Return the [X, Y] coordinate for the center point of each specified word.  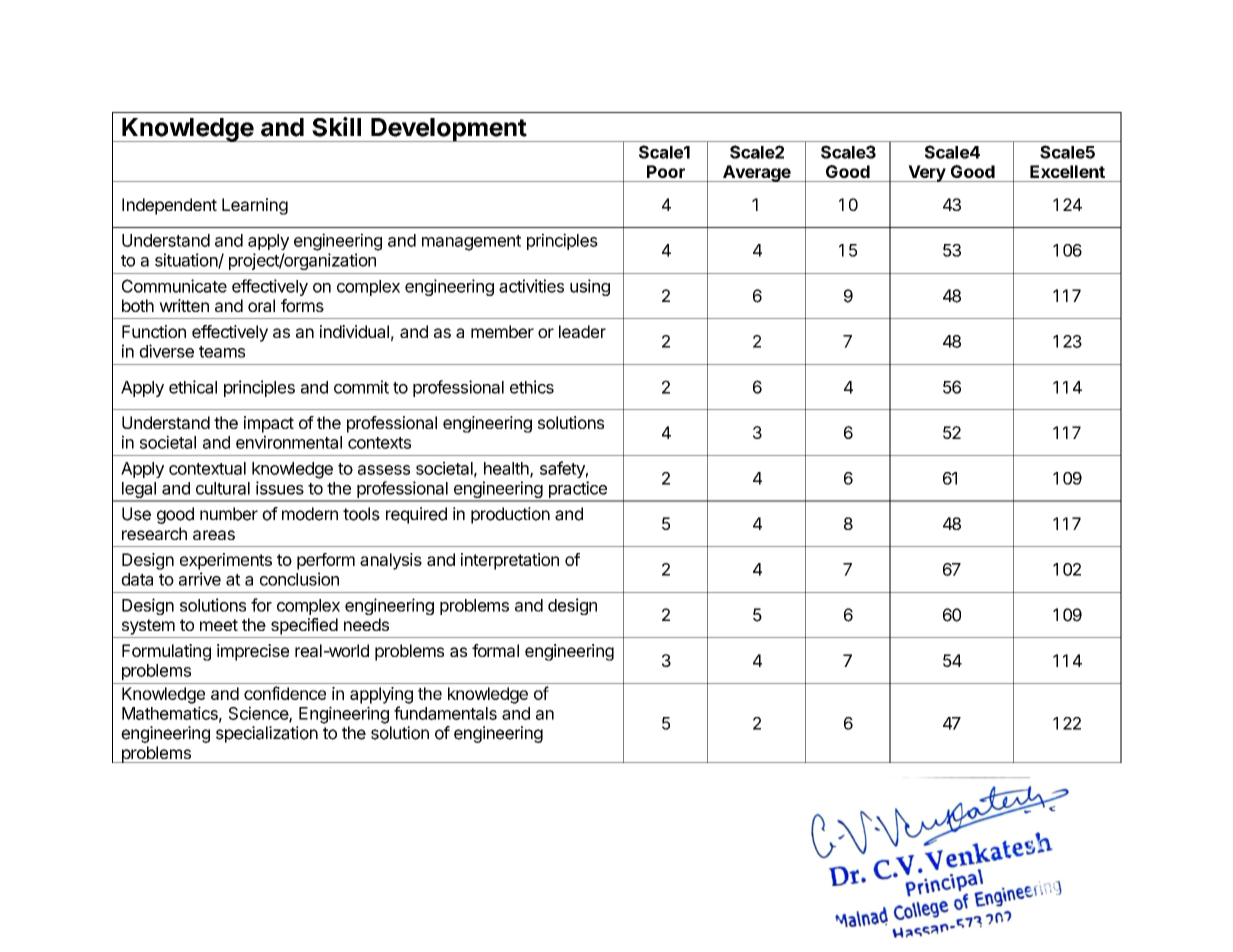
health [507, 469]
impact [269, 424]
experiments [226, 561]
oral [261, 305]
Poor [666, 171]
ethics [532, 387]
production [510, 515]
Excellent [1067, 171]
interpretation [510, 561]
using [590, 287]
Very [926, 173]
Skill [336, 127]
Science [259, 714]
